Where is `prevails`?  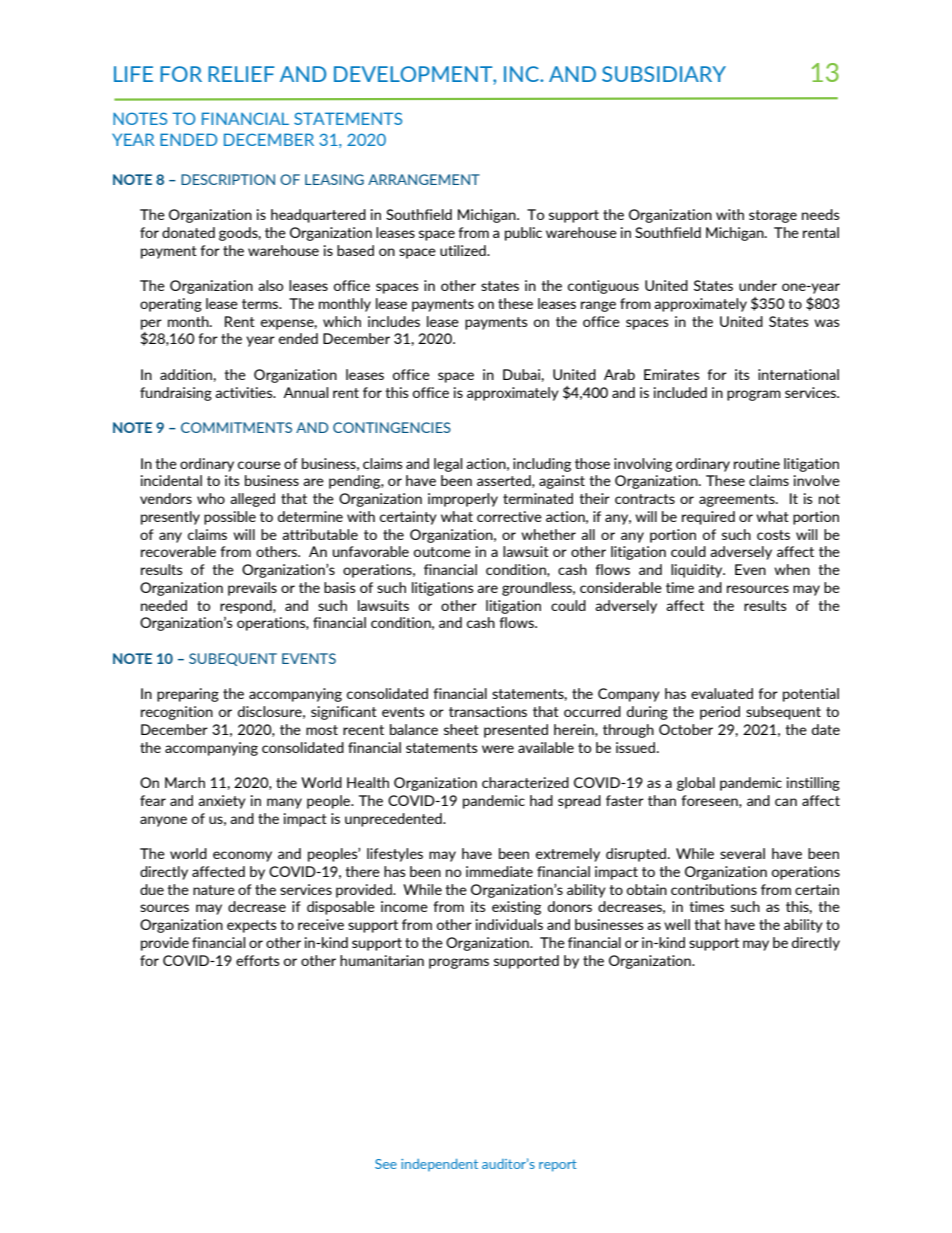 prevails is located at coordinates (252, 589).
